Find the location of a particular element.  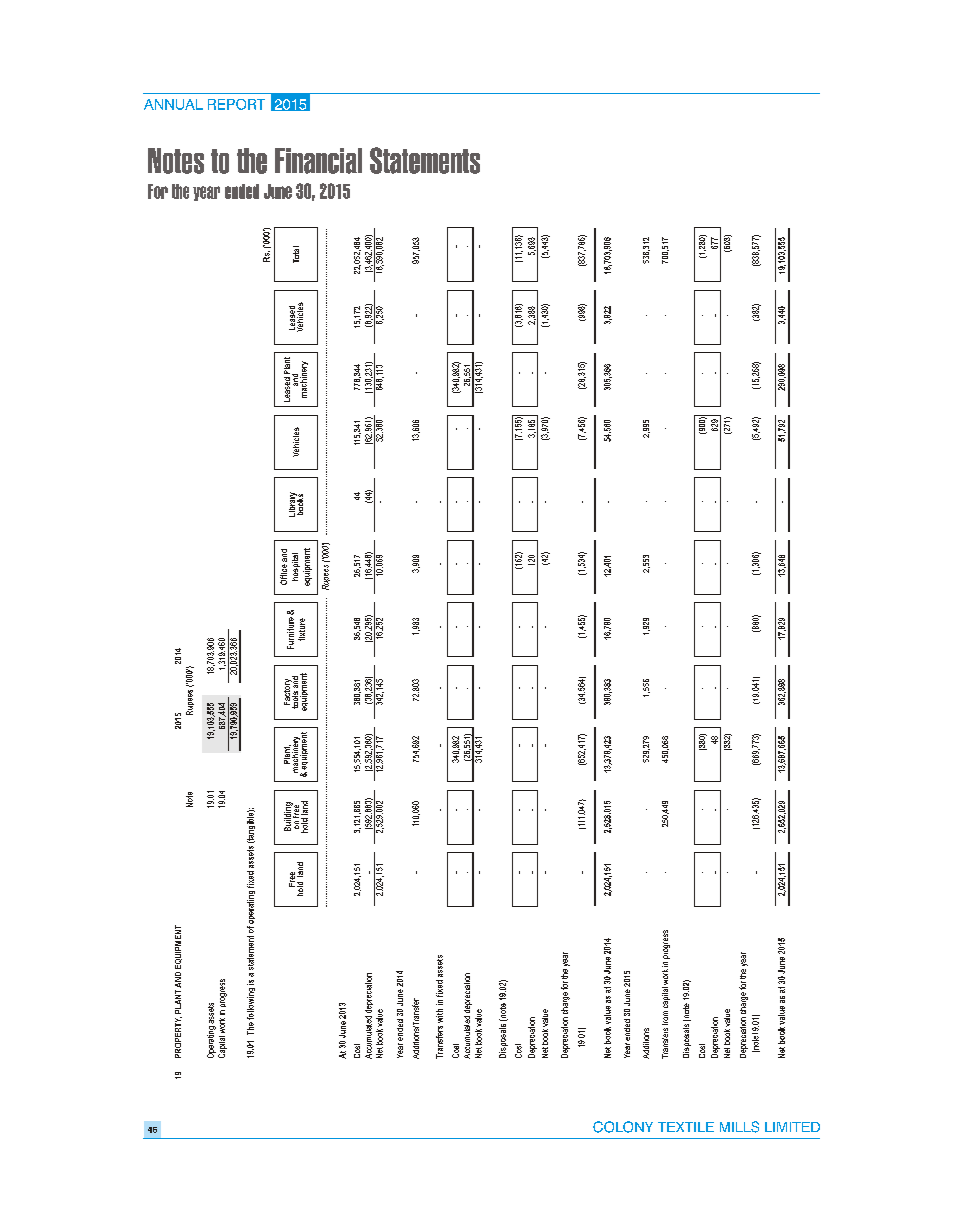

COLONY is located at coordinates (623, 1127).
